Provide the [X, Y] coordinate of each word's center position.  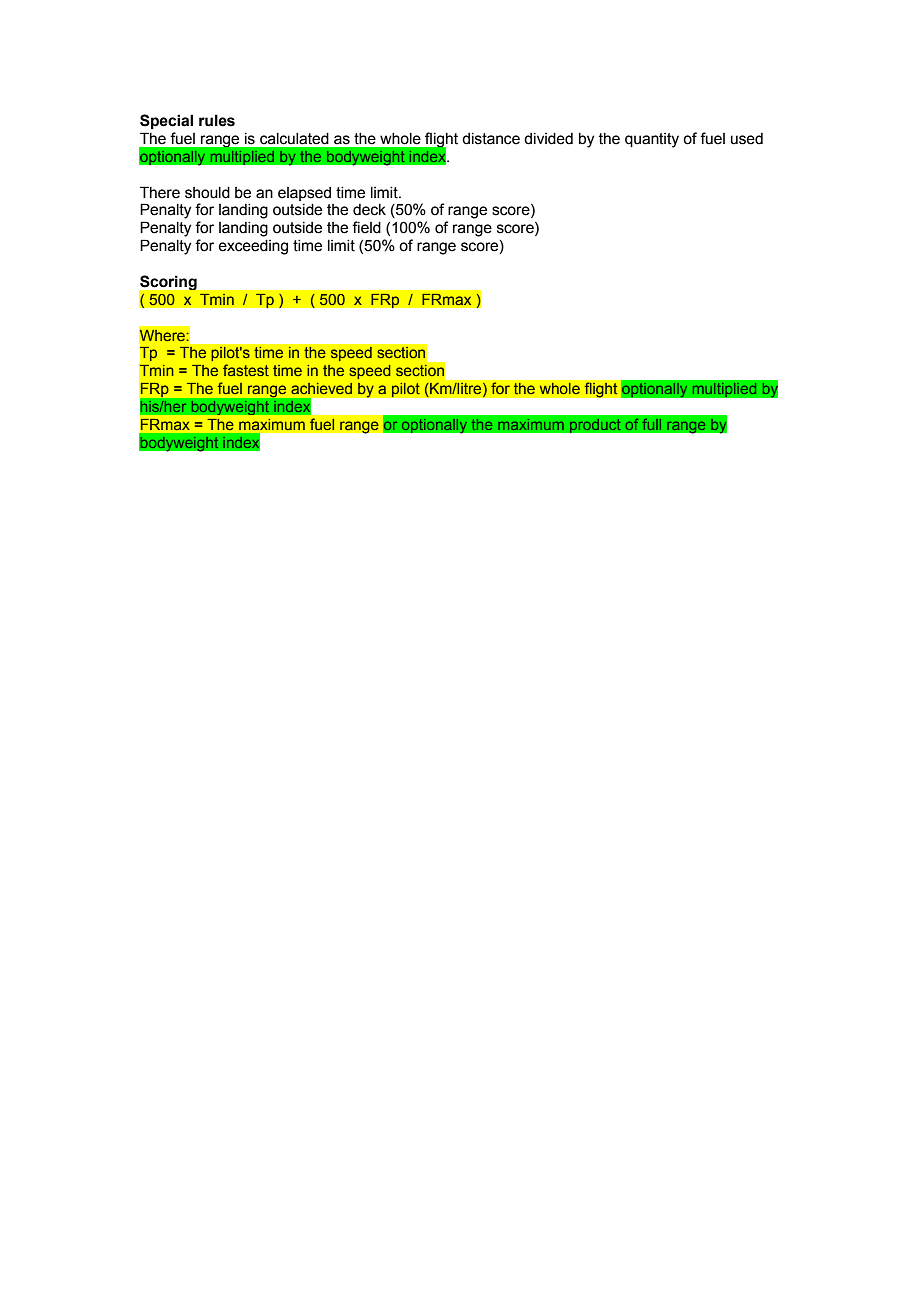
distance [491, 139]
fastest [246, 370]
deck [369, 210]
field [366, 227]
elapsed [304, 194]
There [160, 192]
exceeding [253, 247]
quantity [652, 140]
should [207, 193]
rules [217, 120]
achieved [321, 388]
